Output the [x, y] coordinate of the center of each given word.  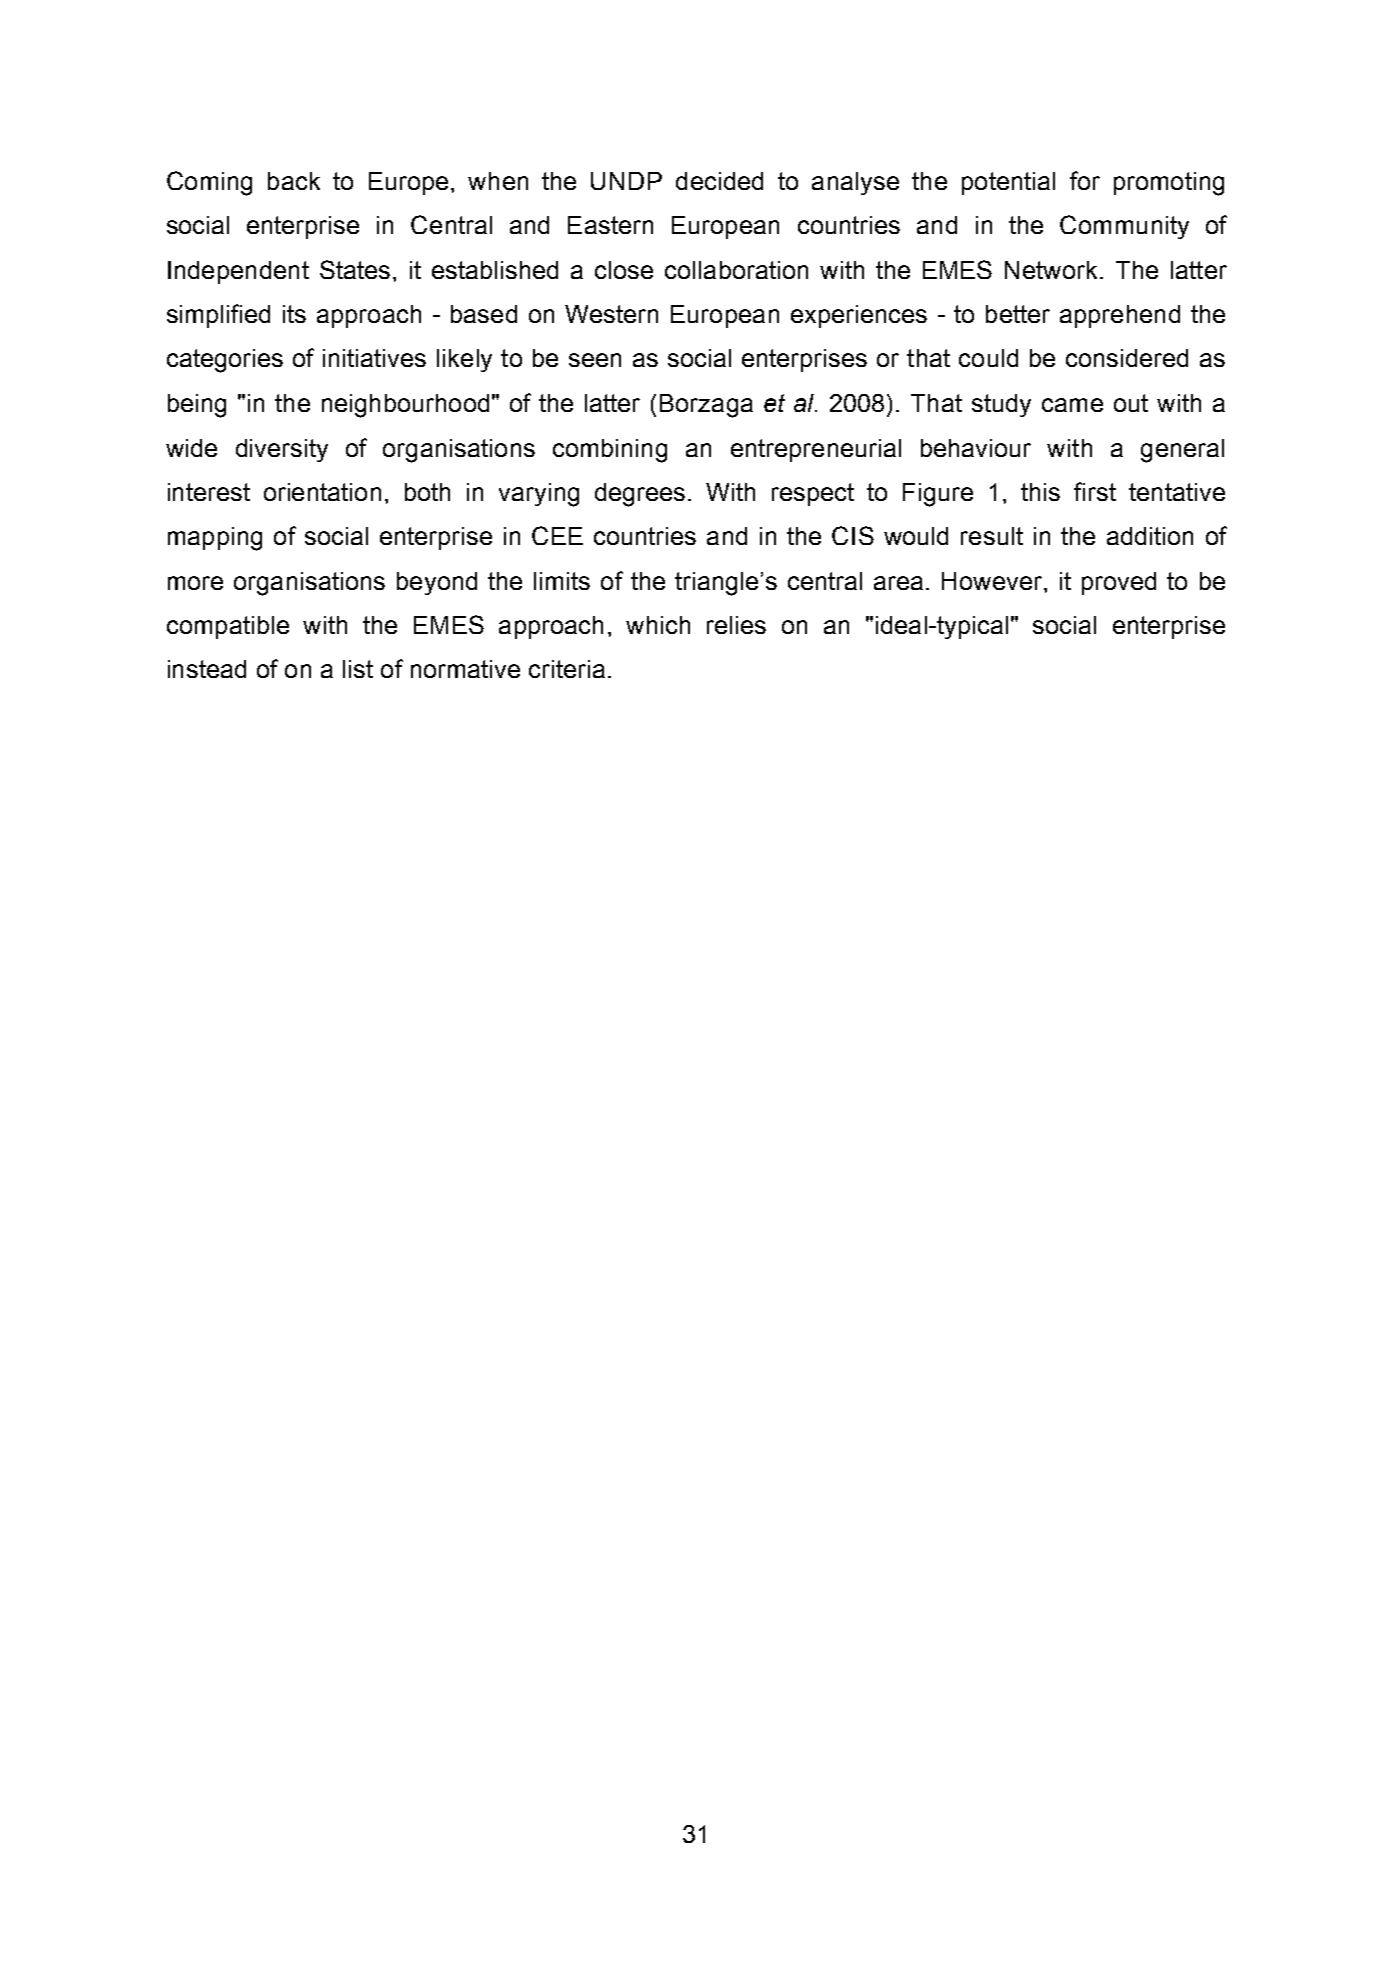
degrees [640, 495]
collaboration [736, 270]
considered [1127, 358]
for [1085, 180]
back [294, 181]
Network [1053, 270]
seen [595, 360]
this [1040, 492]
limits [562, 581]
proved [1119, 583]
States [355, 269]
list [358, 669]
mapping [215, 539]
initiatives [374, 358]
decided [719, 181]
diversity [282, 450]
